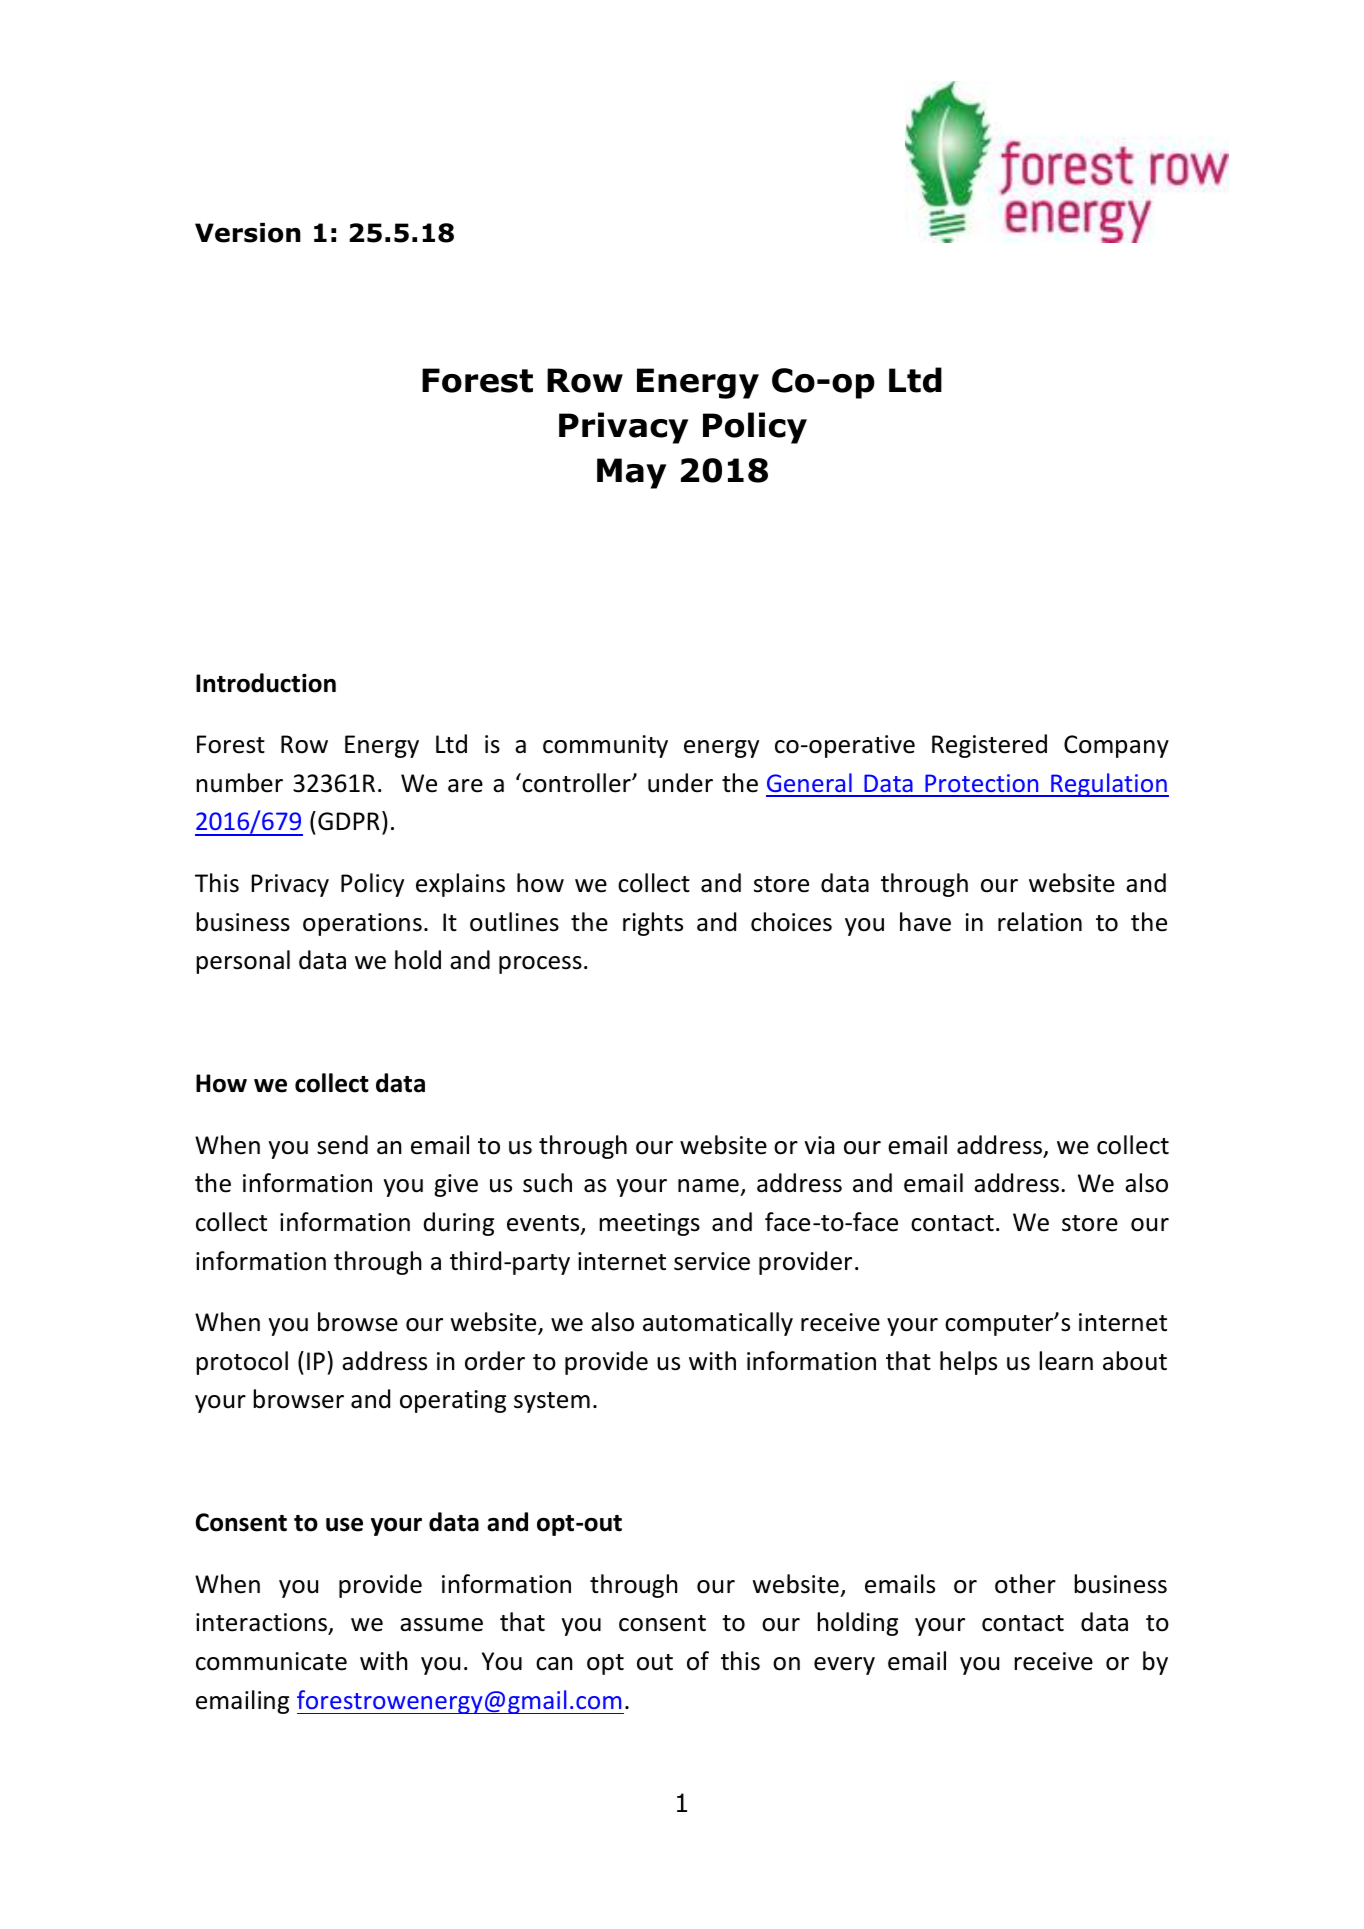 This screenshot has width=1364, height=1929. Describe the element at coordinates (1066, 1361) in the screenshot. I see `learn` at that location.
